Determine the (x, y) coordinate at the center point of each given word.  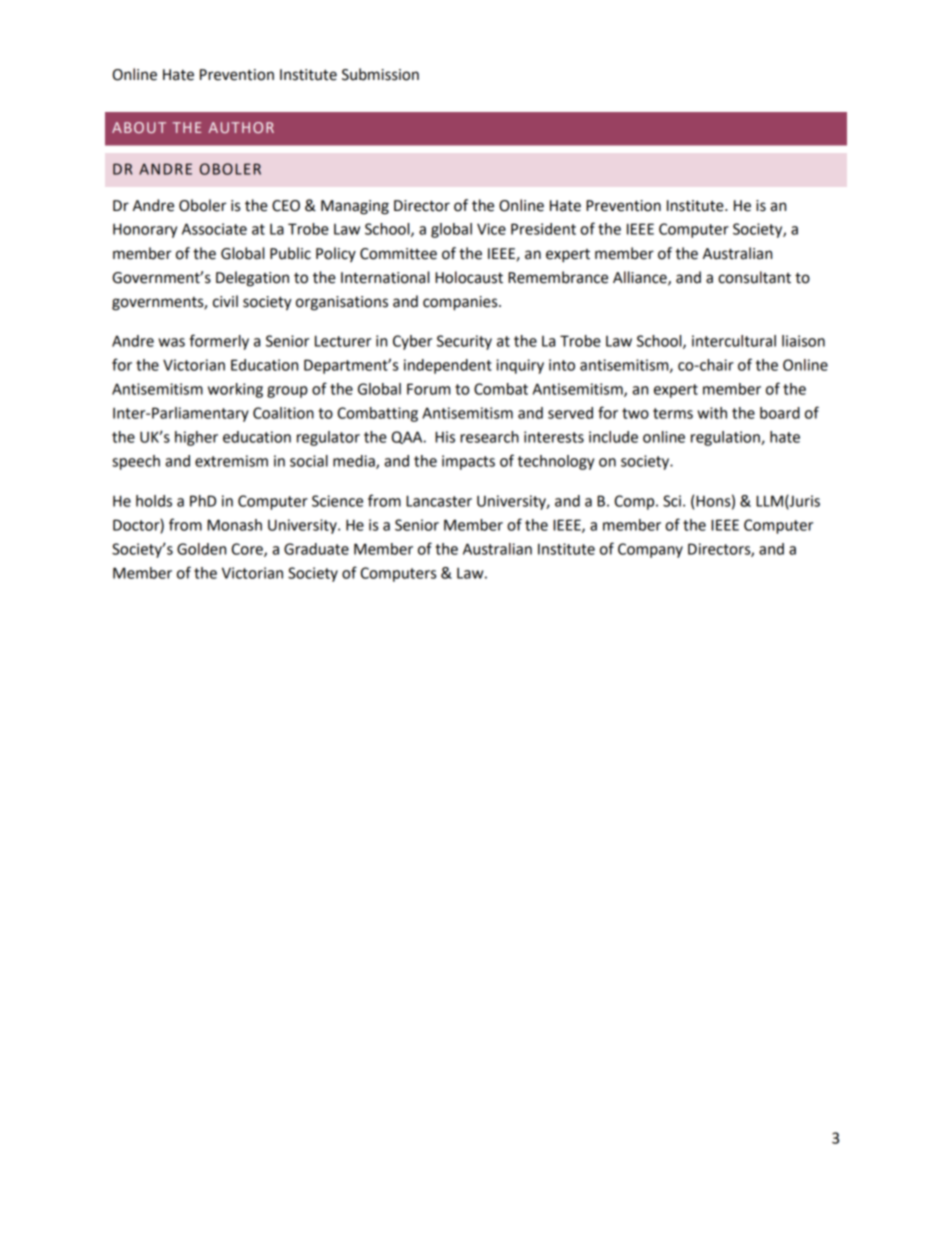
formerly (219, 342)
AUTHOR (241, 127)
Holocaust (469, 277)
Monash (234, 525)
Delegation (252, 279)
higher (196, 438)
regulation (726, 438)
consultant (754, 277)
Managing (355, 207)
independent (448, 366)
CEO (286, 206)
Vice (491, 229)
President (543, 229)
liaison (803, 341)
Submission (380, 74)
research (489, 437)
